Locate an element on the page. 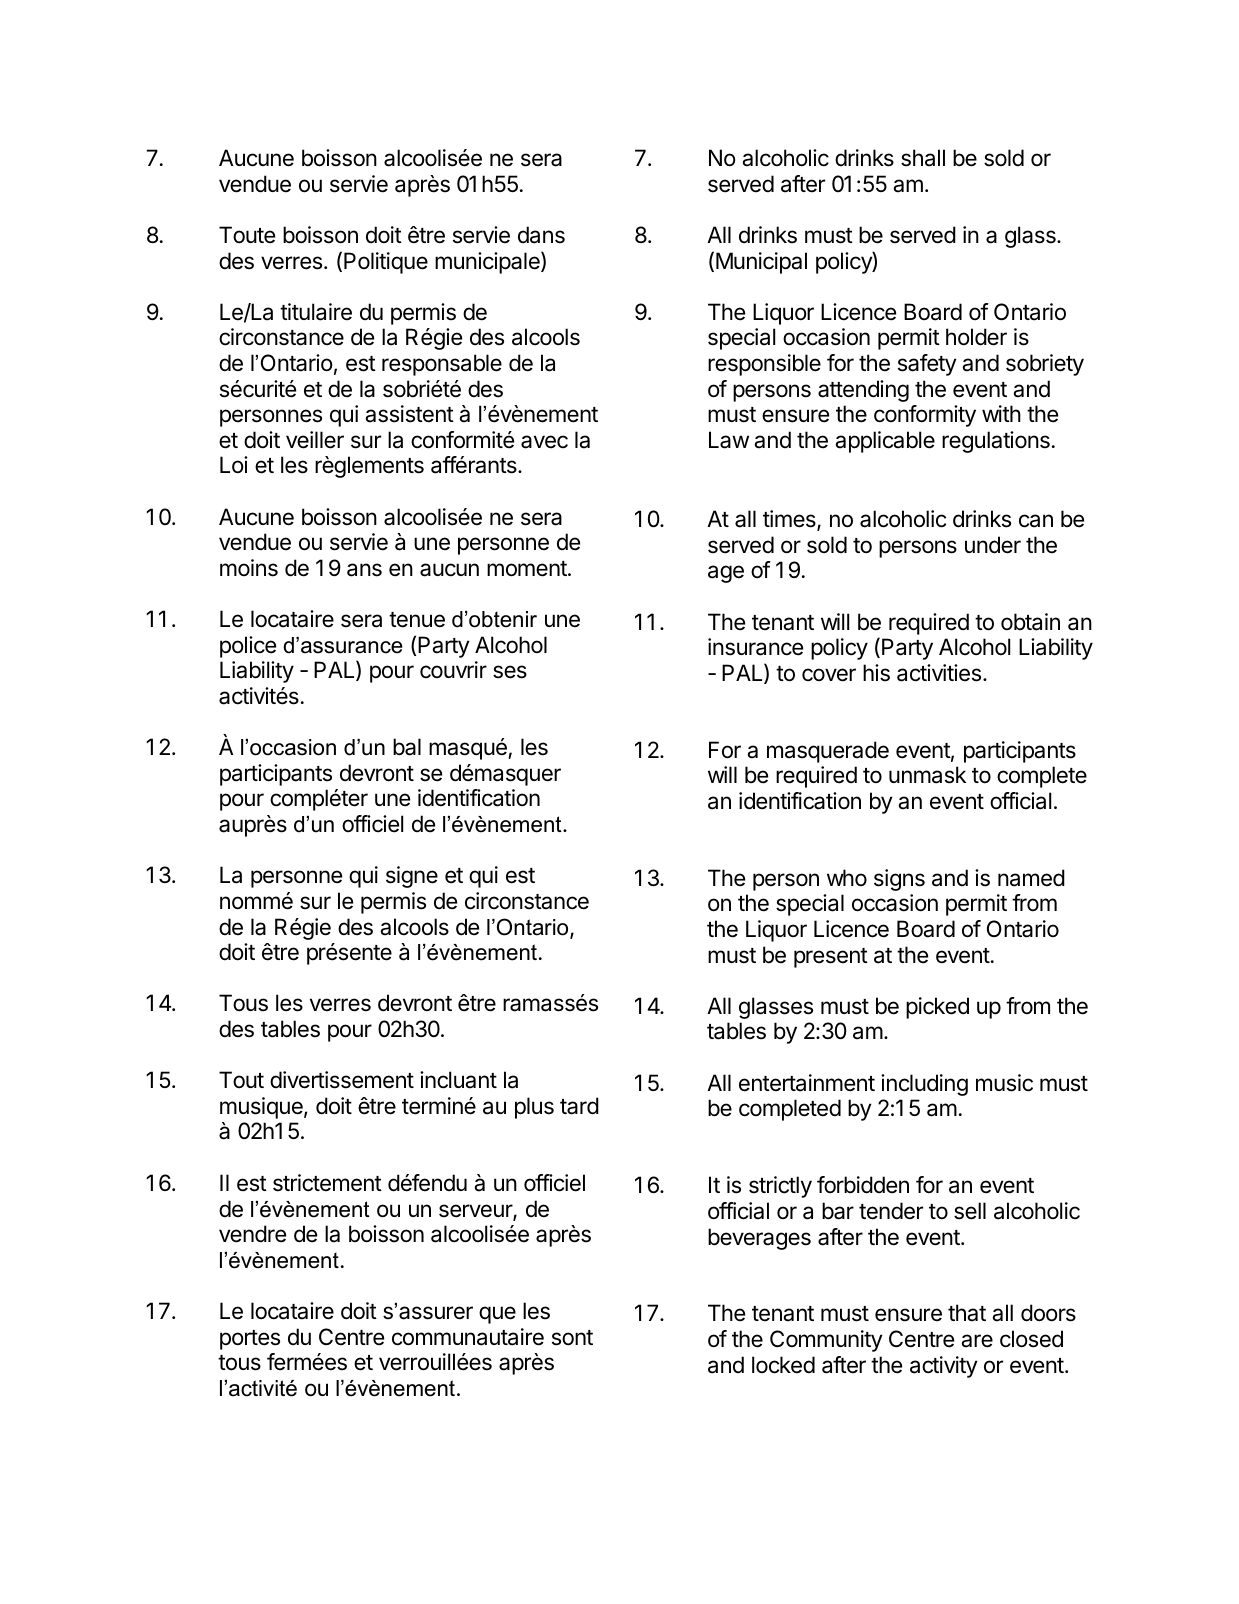 This document has width=1239, height=1604. dans is located at coordinates (541, 235).
